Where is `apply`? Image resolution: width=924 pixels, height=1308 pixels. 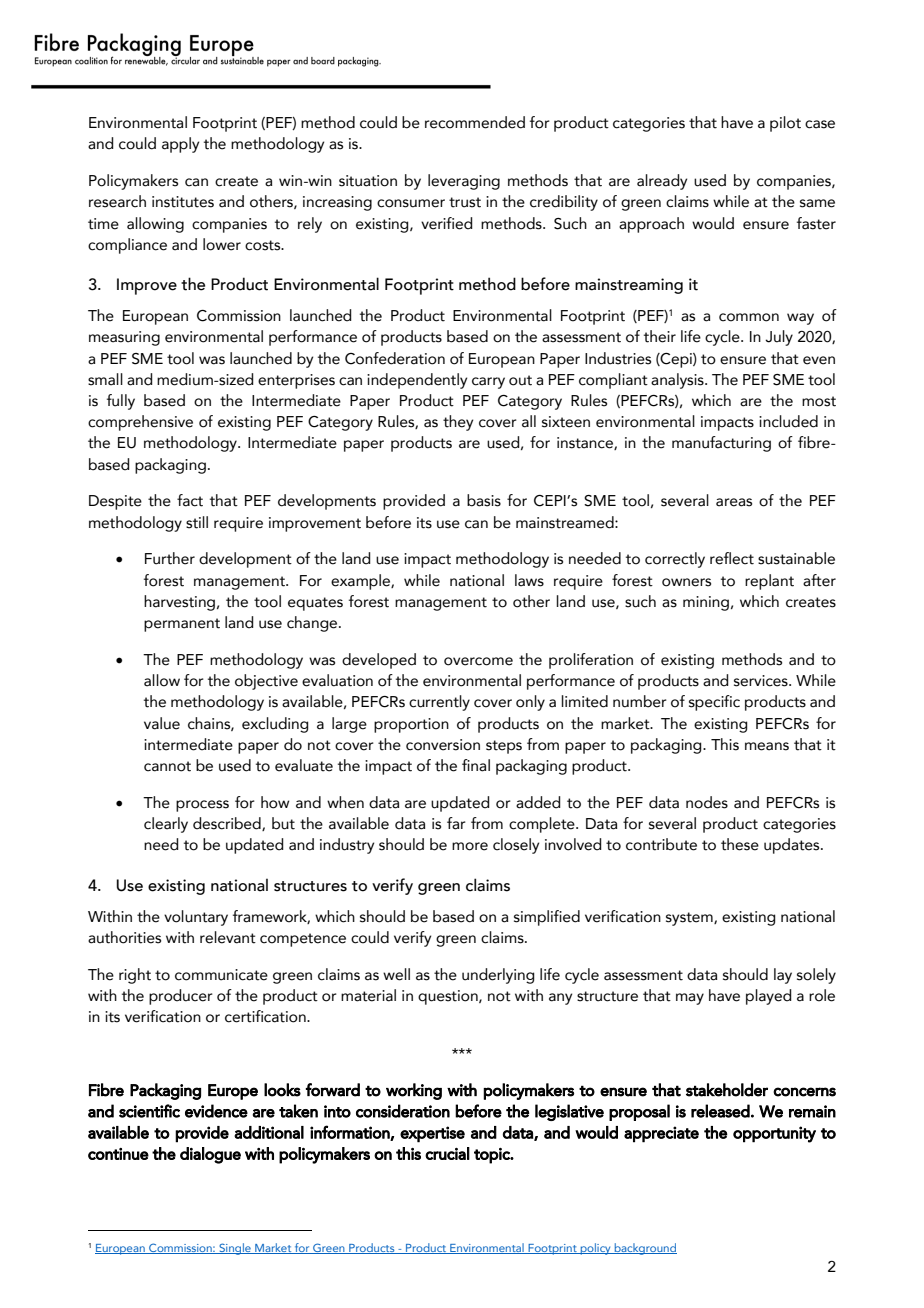 apply is located at coordinates (180, 145).
